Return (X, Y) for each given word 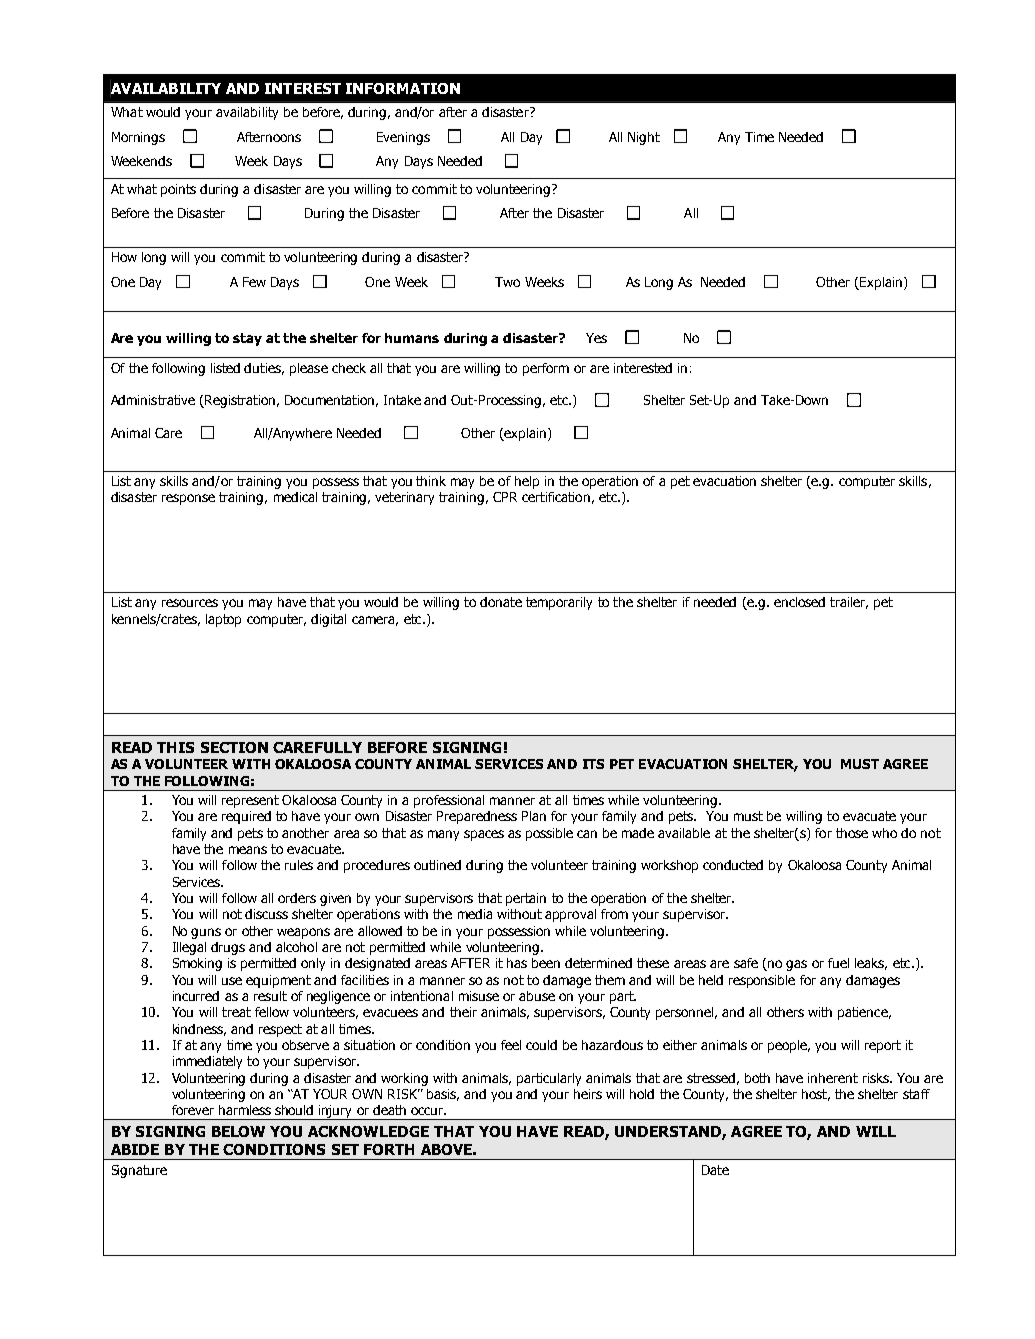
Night (644, 138)
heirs (588, 1094)
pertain (526, 899)
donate (501, 602)
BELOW (238, 1131)
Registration (239, 401)
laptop (223, 620)
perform (546, 369)
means (248, 850)
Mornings (138, 138)
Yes (596, 338)
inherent (833, 1078)
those (852, 833)
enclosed (799, 602)
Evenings (403, 138)
